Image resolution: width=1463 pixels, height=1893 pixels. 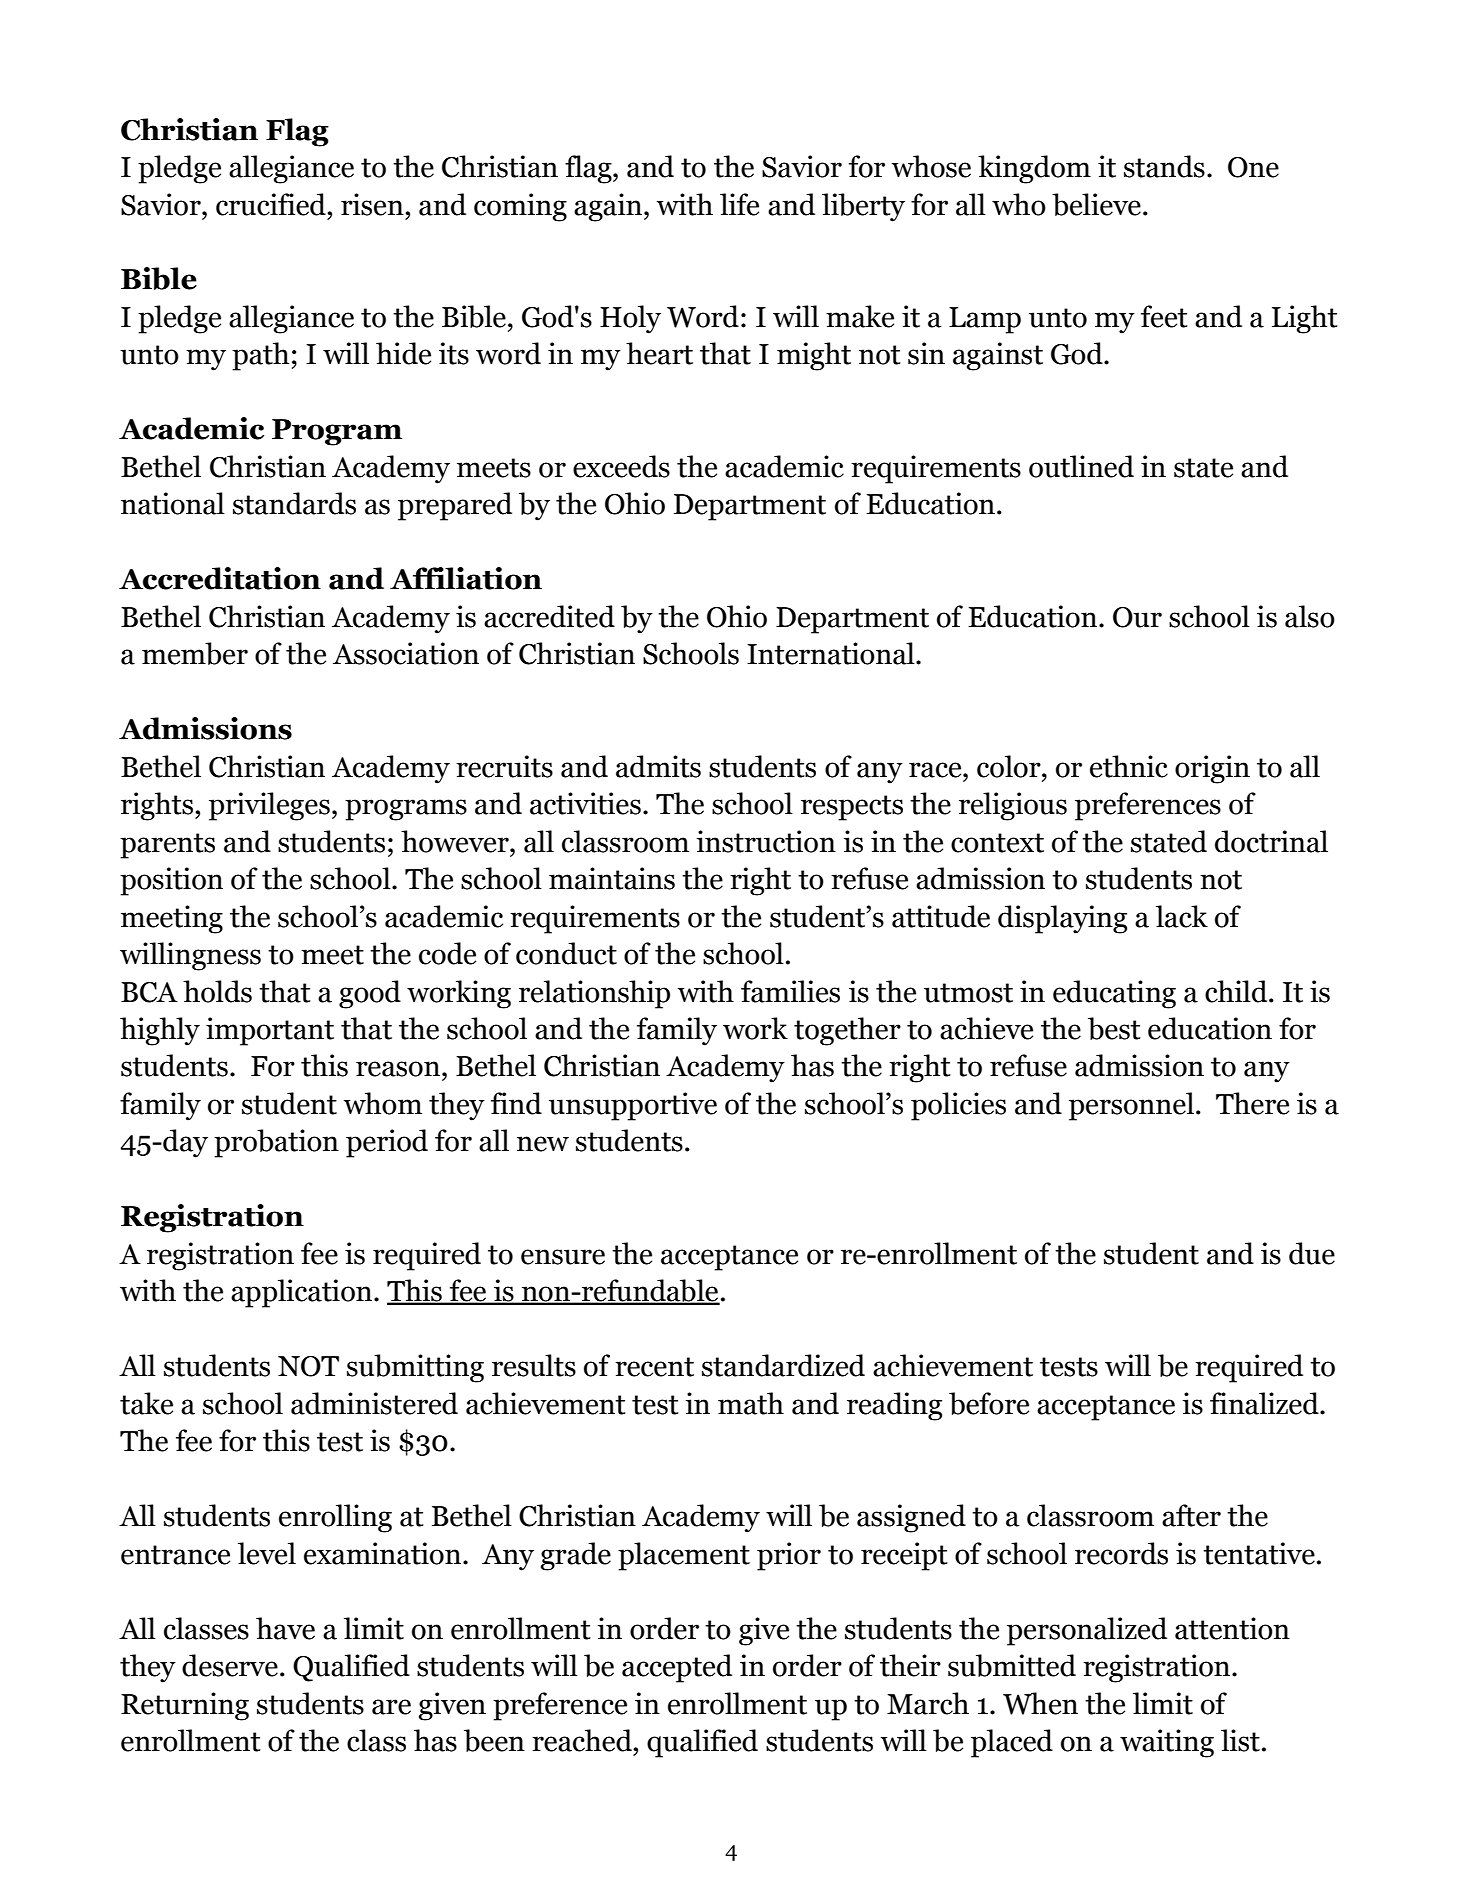 I want to click on origin, so click(x=1212, y=769).
